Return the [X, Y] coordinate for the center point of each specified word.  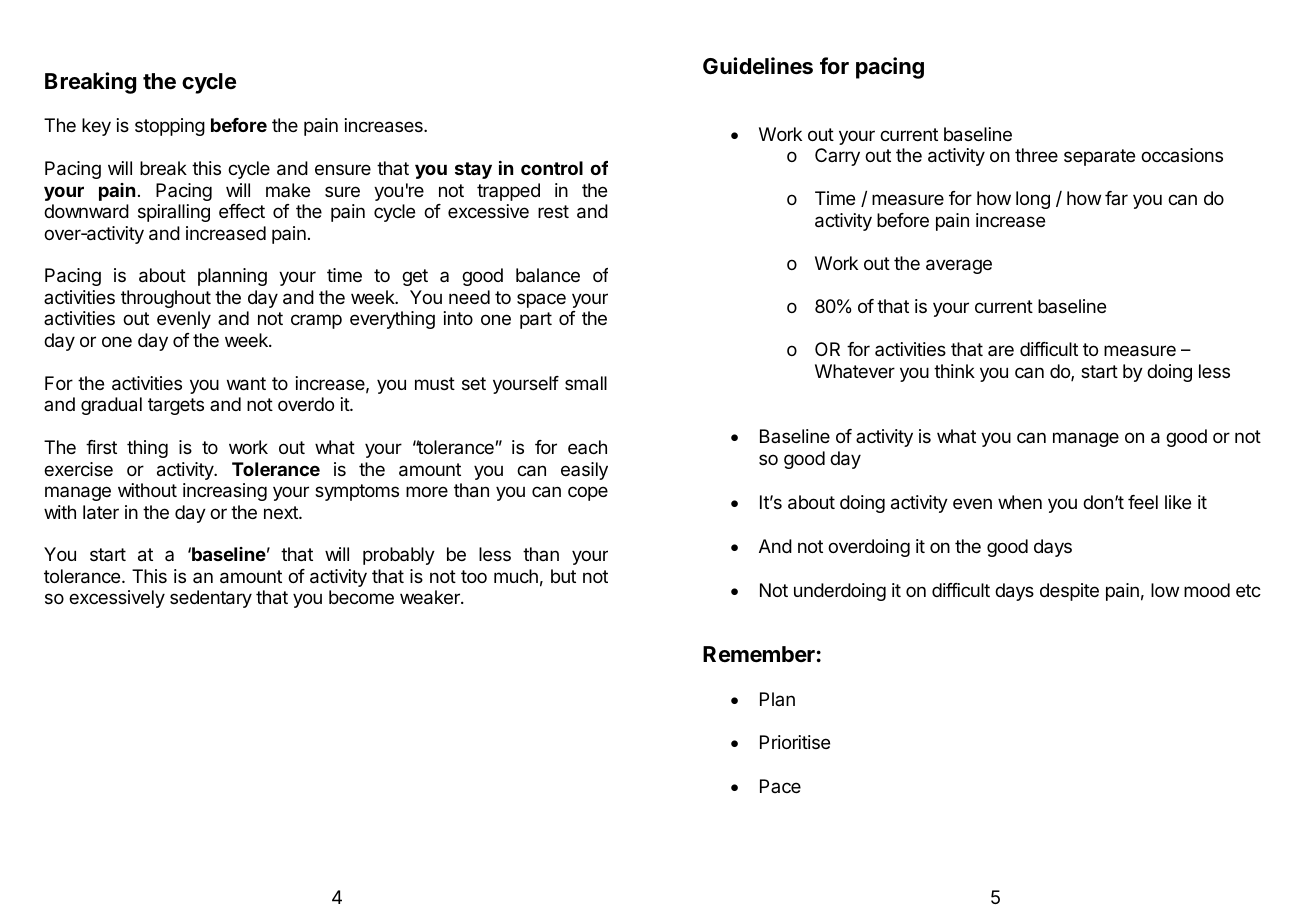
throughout [166, 299]
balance [548, 275]
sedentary [211, 599]
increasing [225, 492]
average [959, 266]
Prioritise [795, 742]
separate [1099, 157]
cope [588, 493]
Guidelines [758, 66]
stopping [170, 127]
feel [1143, 502]
